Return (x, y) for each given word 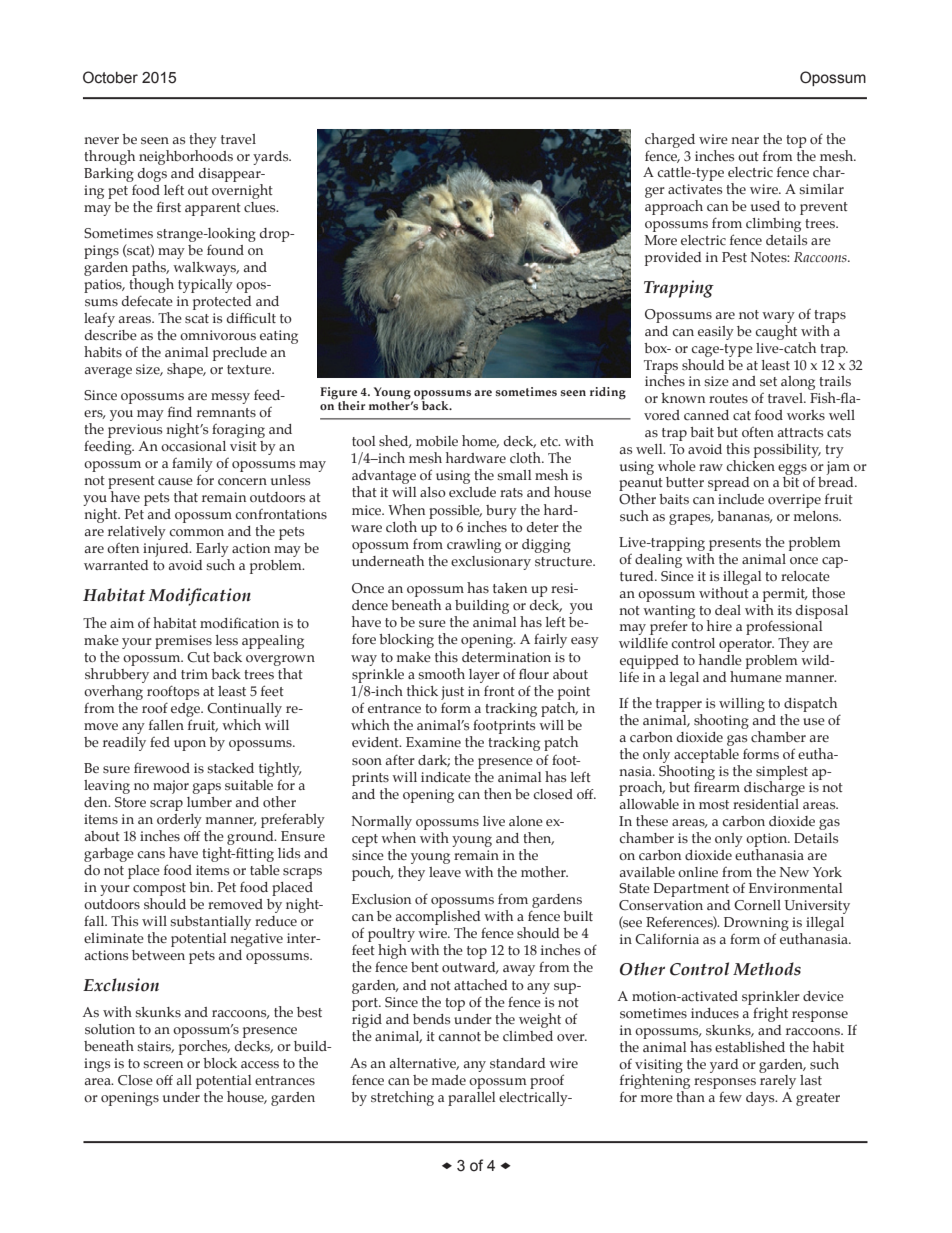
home (480, 441)
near (745, 140)
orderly (179, 821)
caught (776, 331)
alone (526, 821)
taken (510, 588)
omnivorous (218, 335)
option (768, 840)
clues (261, 207)
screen (163, 1065)
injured (167, 550)
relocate (805, 576)
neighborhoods (186, 156)
